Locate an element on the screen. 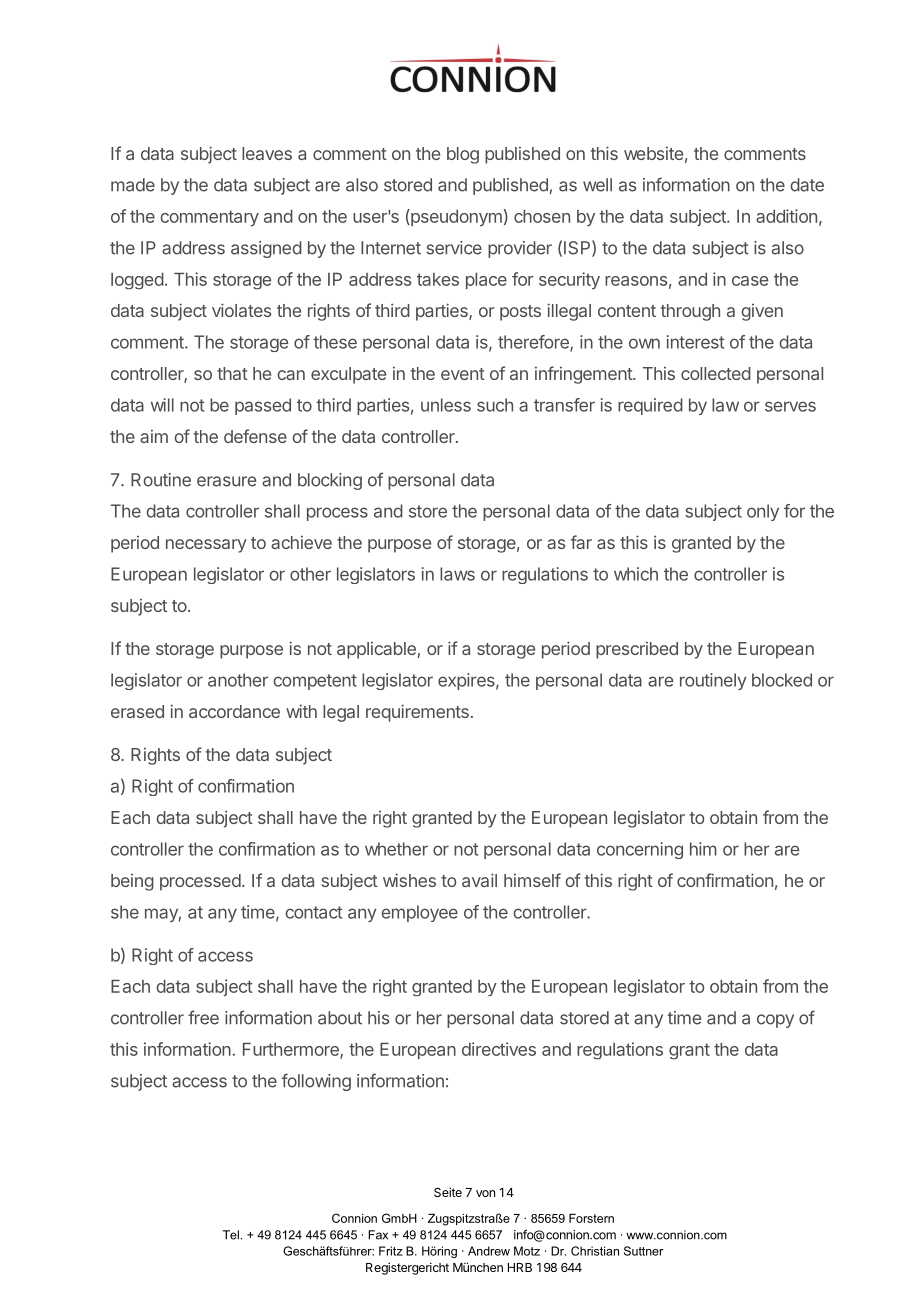 This screenshot has width=924, height=1308. concerning is located at coordinates (640, 850).
